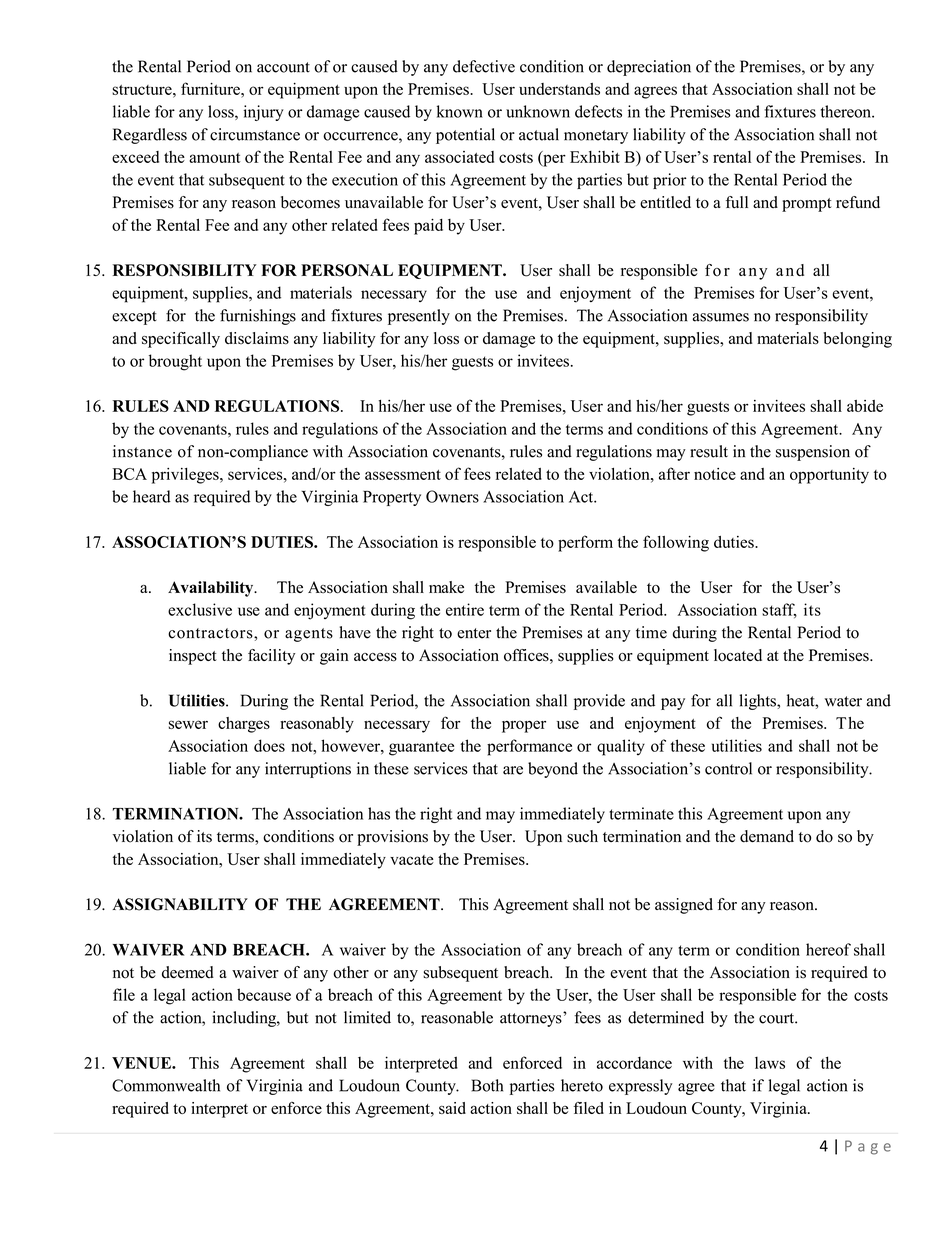 The width and height of the image is (952, 1233). What do you see at coordinates (200, 609) in the image?
I see `exclusive` at bounding box center [200, 609].
